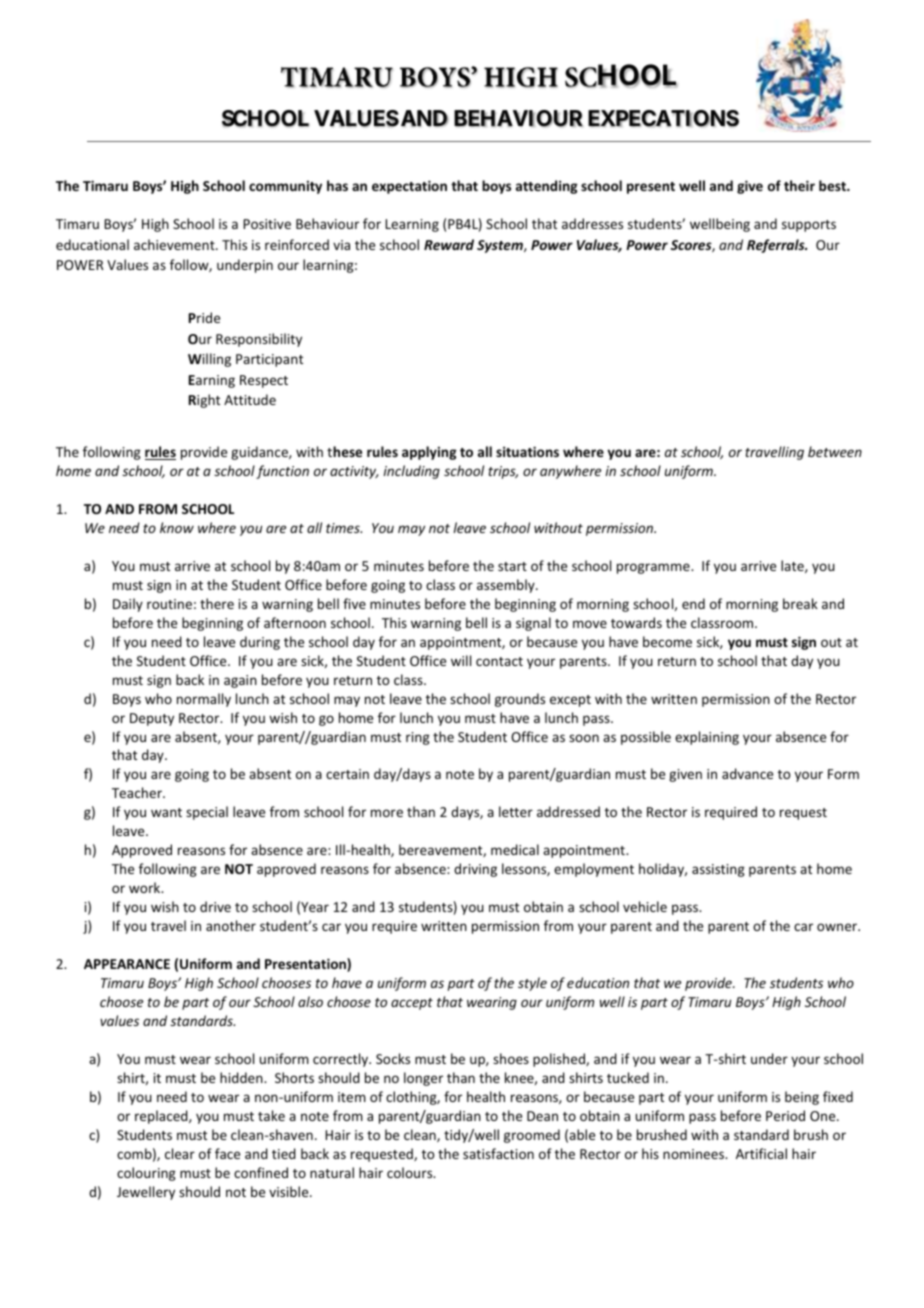 This screenshot has width=924, height=1308. What do you see at coordinates (227, 1153) in the screenshot?
I see `face` at bounding box center [227, 1153].
